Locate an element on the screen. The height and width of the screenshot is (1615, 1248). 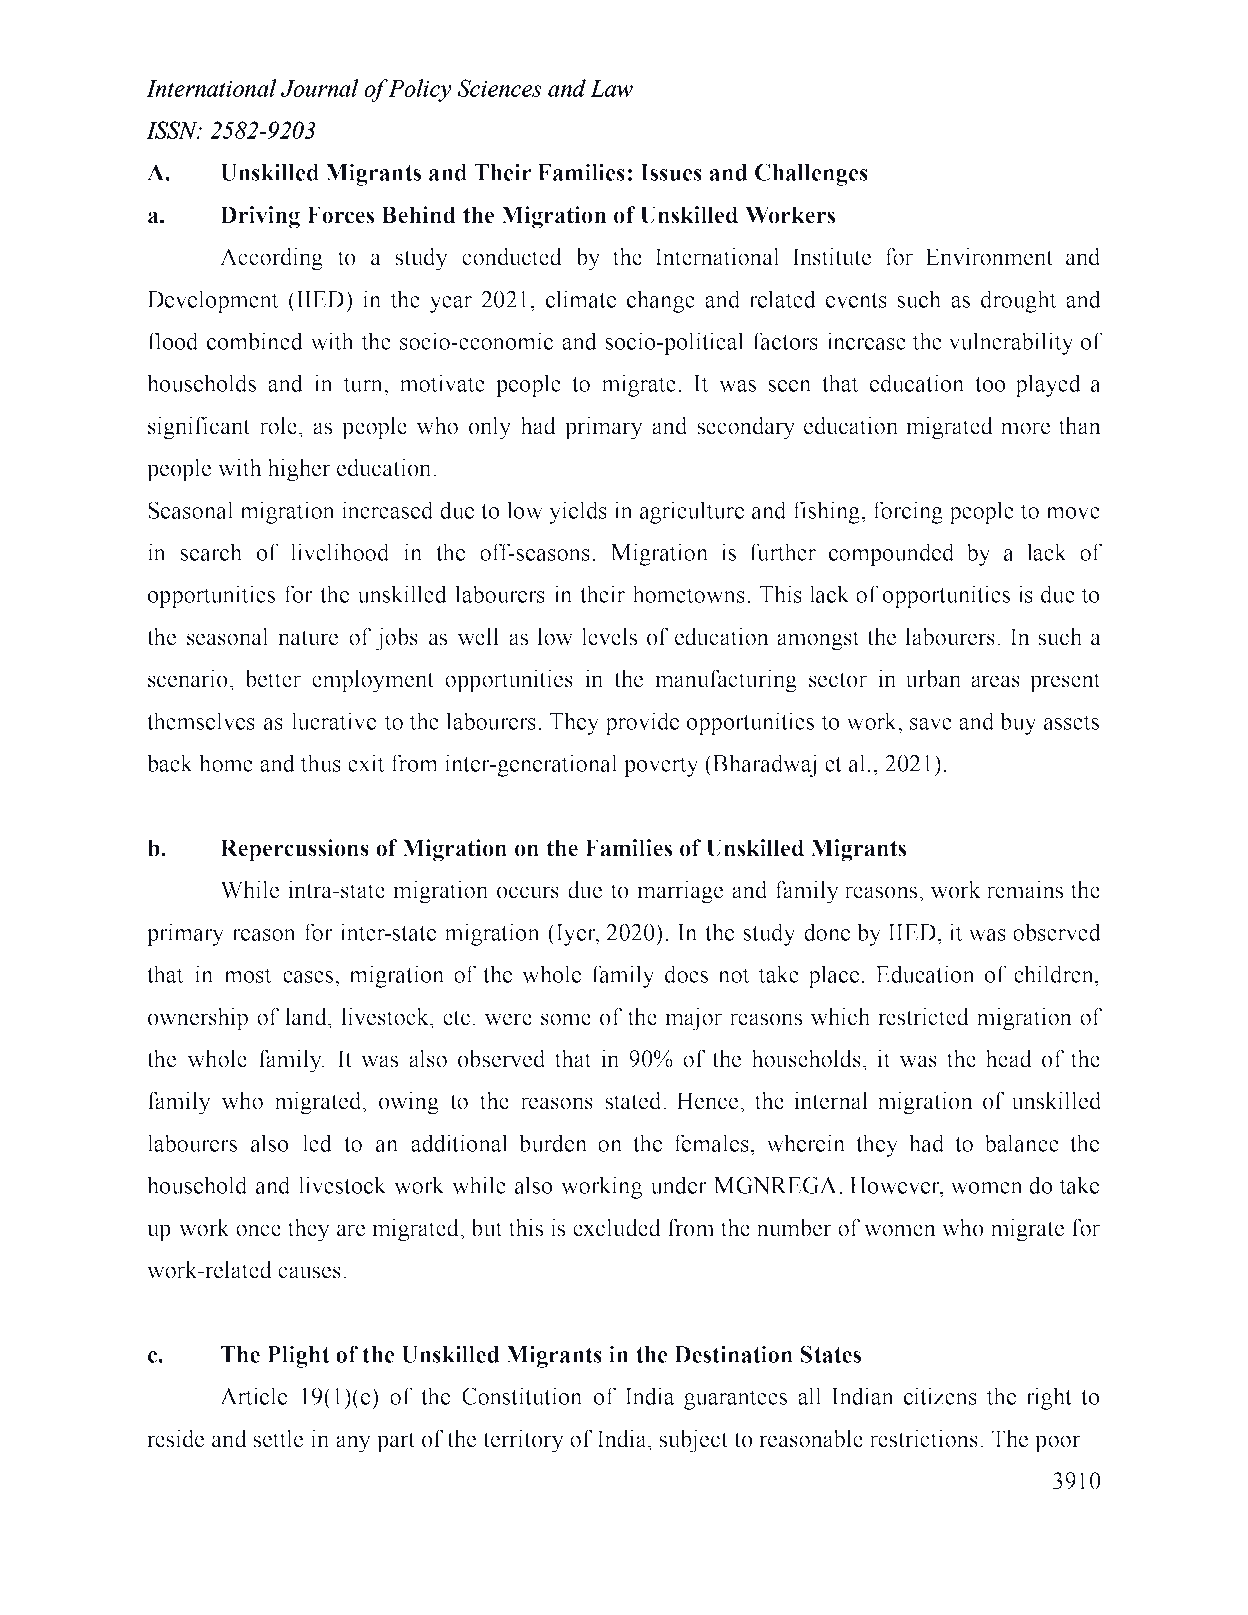
Law is located at coordinates (611, 88).
